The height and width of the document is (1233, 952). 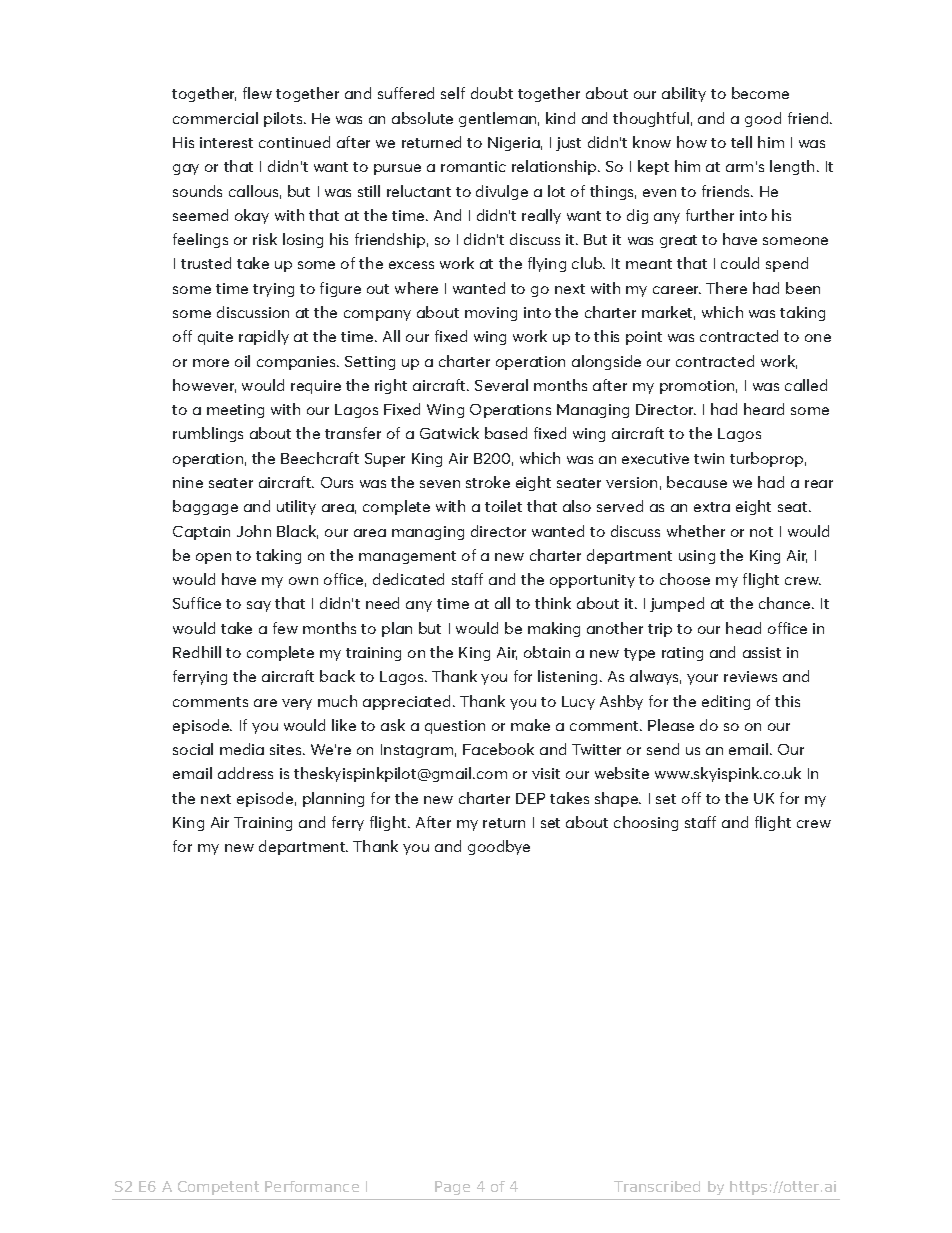 What do you see at coordinates (218, 1188) in the document?
I see `Competent` at bounding box center [218, 1188].
